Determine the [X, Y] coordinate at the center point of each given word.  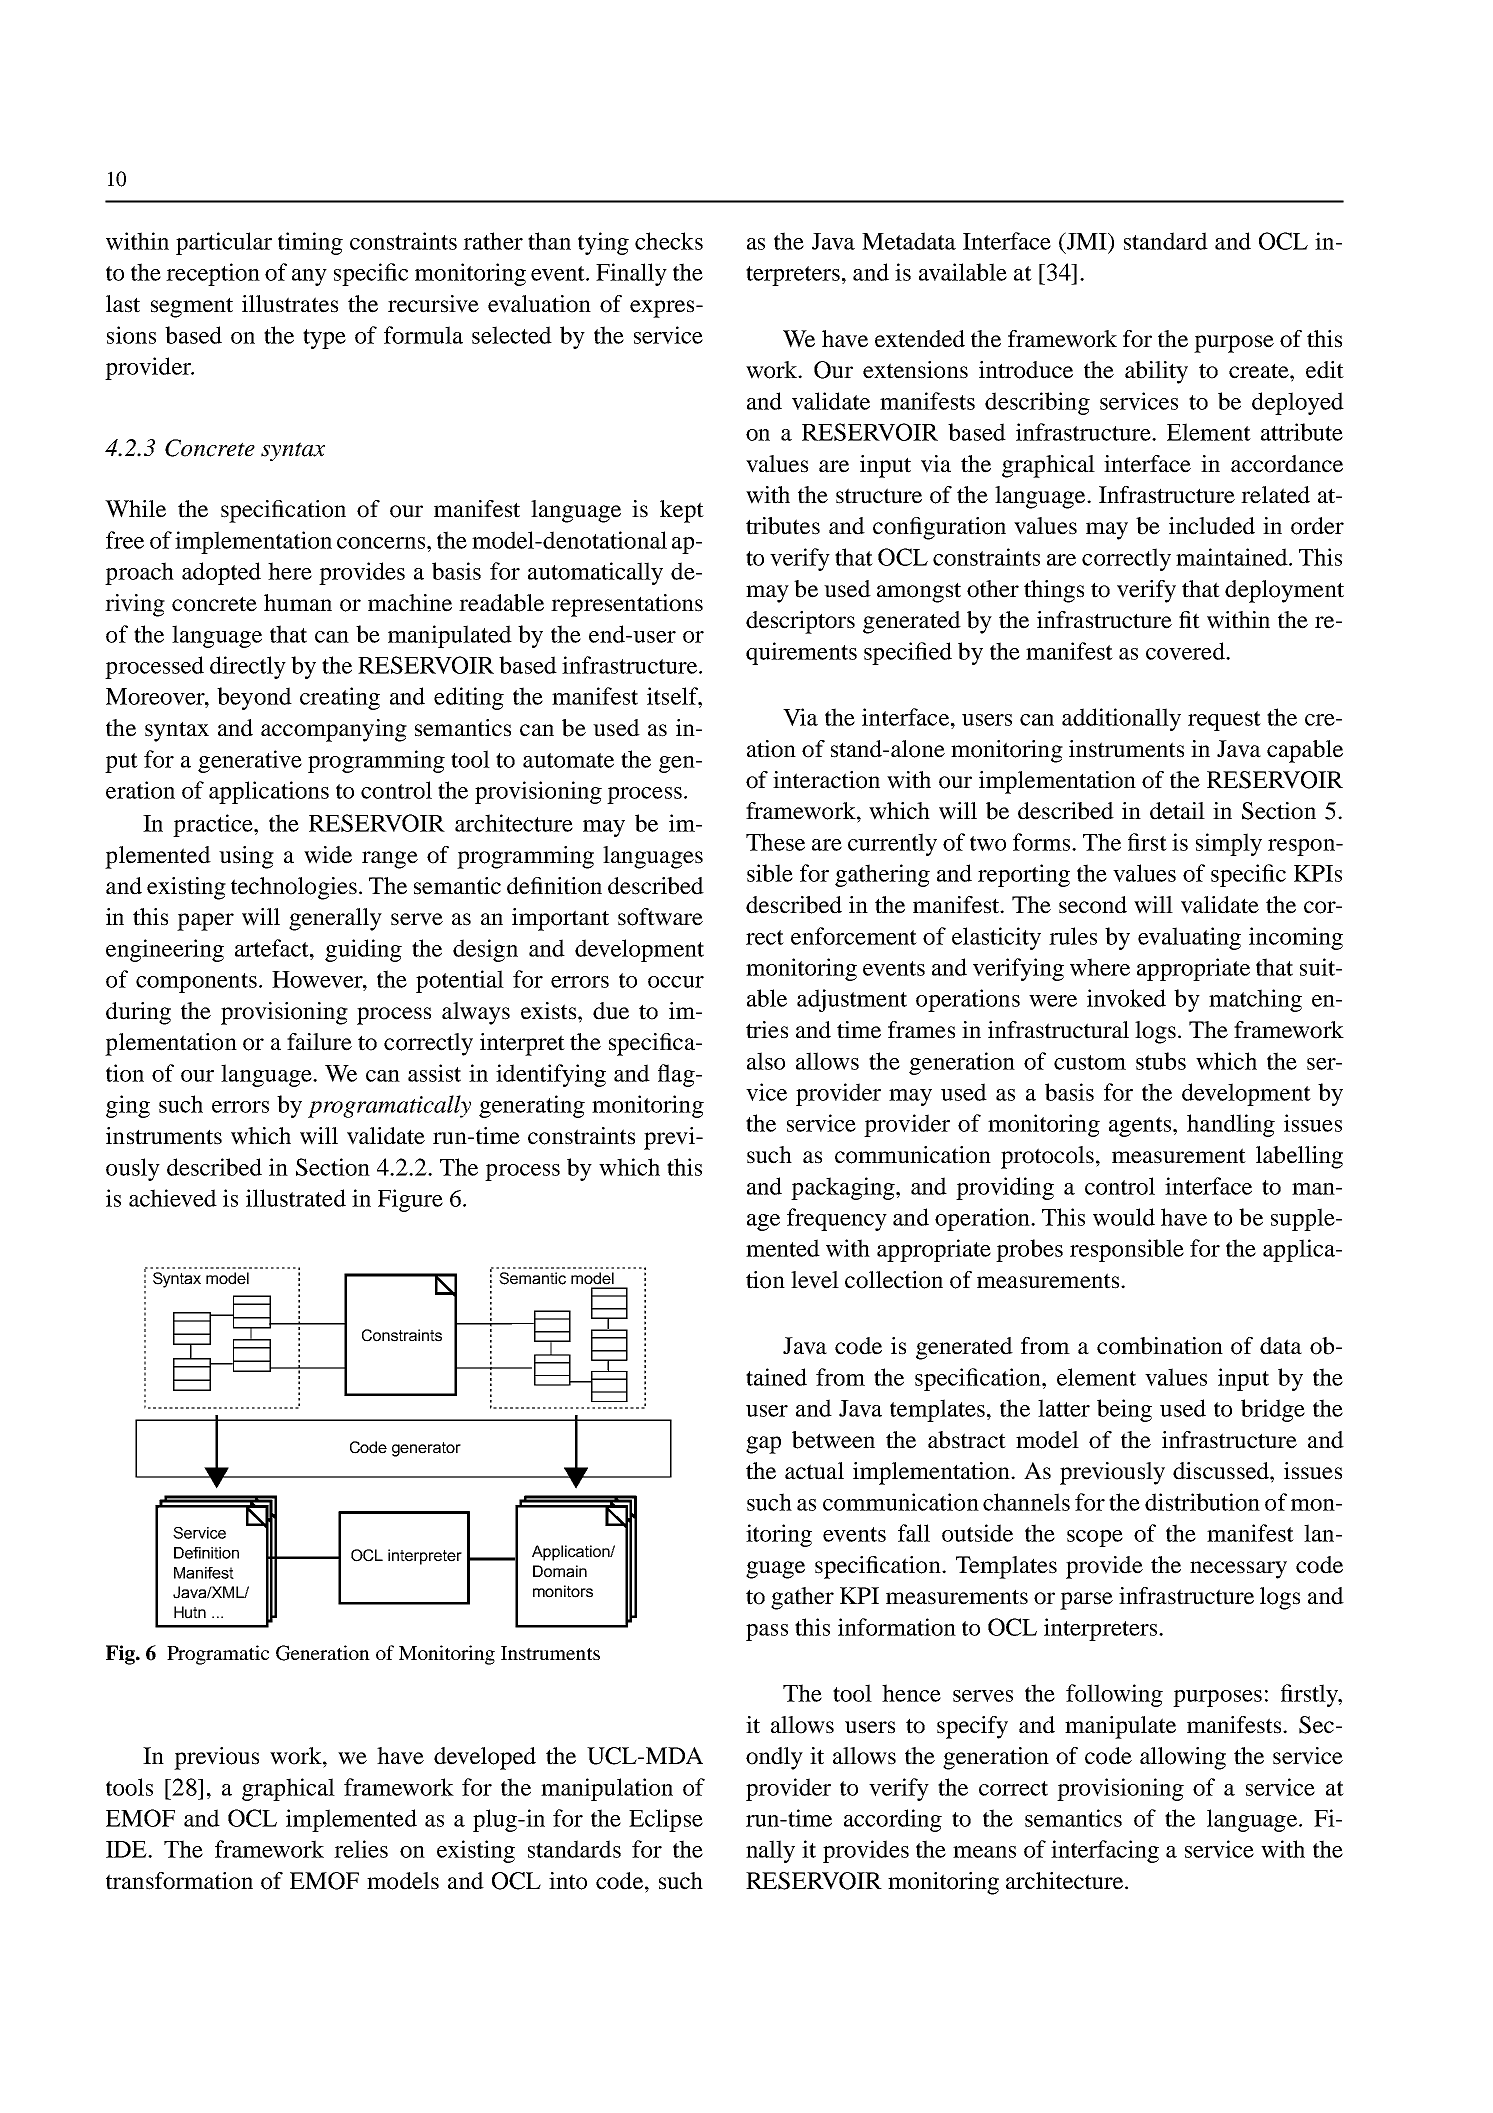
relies [361, 1849]
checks [669, 241]
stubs [1161, 1061]
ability [1156, 372]
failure [319, 1042]
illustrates [290, 304]
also [766, 1061]
